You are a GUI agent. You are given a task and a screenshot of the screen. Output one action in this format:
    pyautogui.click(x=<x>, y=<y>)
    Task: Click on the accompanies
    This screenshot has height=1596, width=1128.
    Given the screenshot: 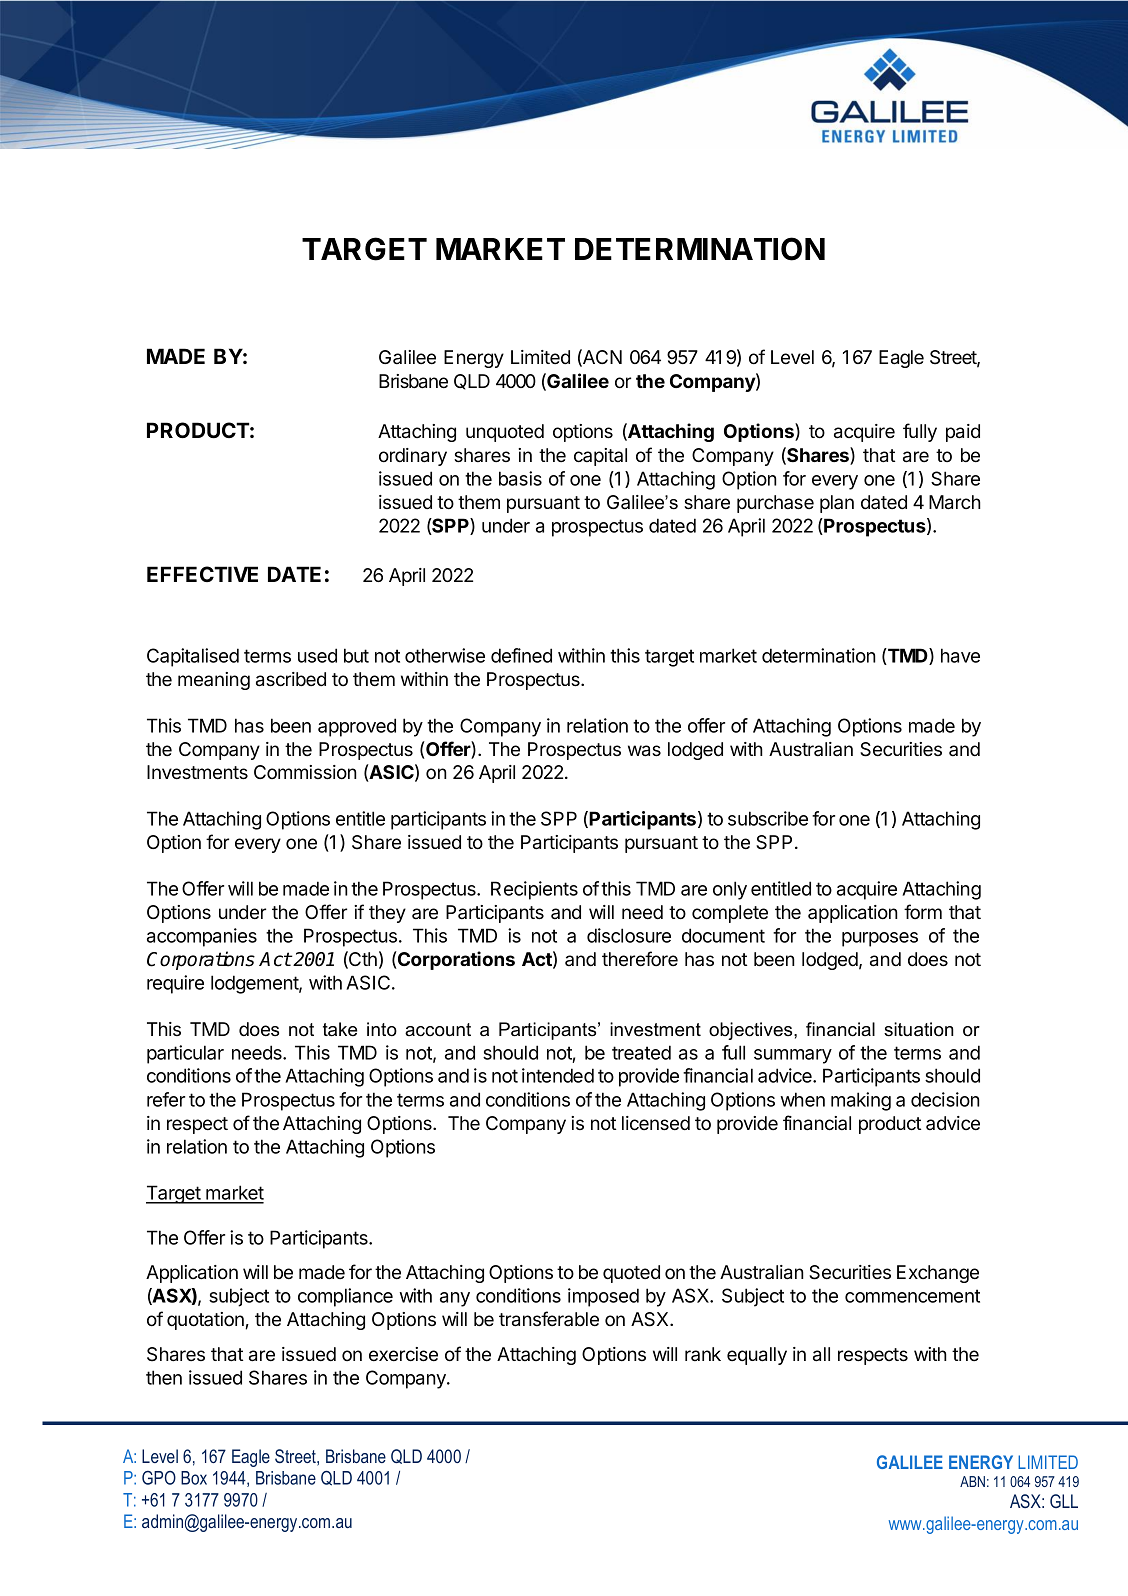 What is the action you would take?
    pyautogui.click(x=202, y=937)
